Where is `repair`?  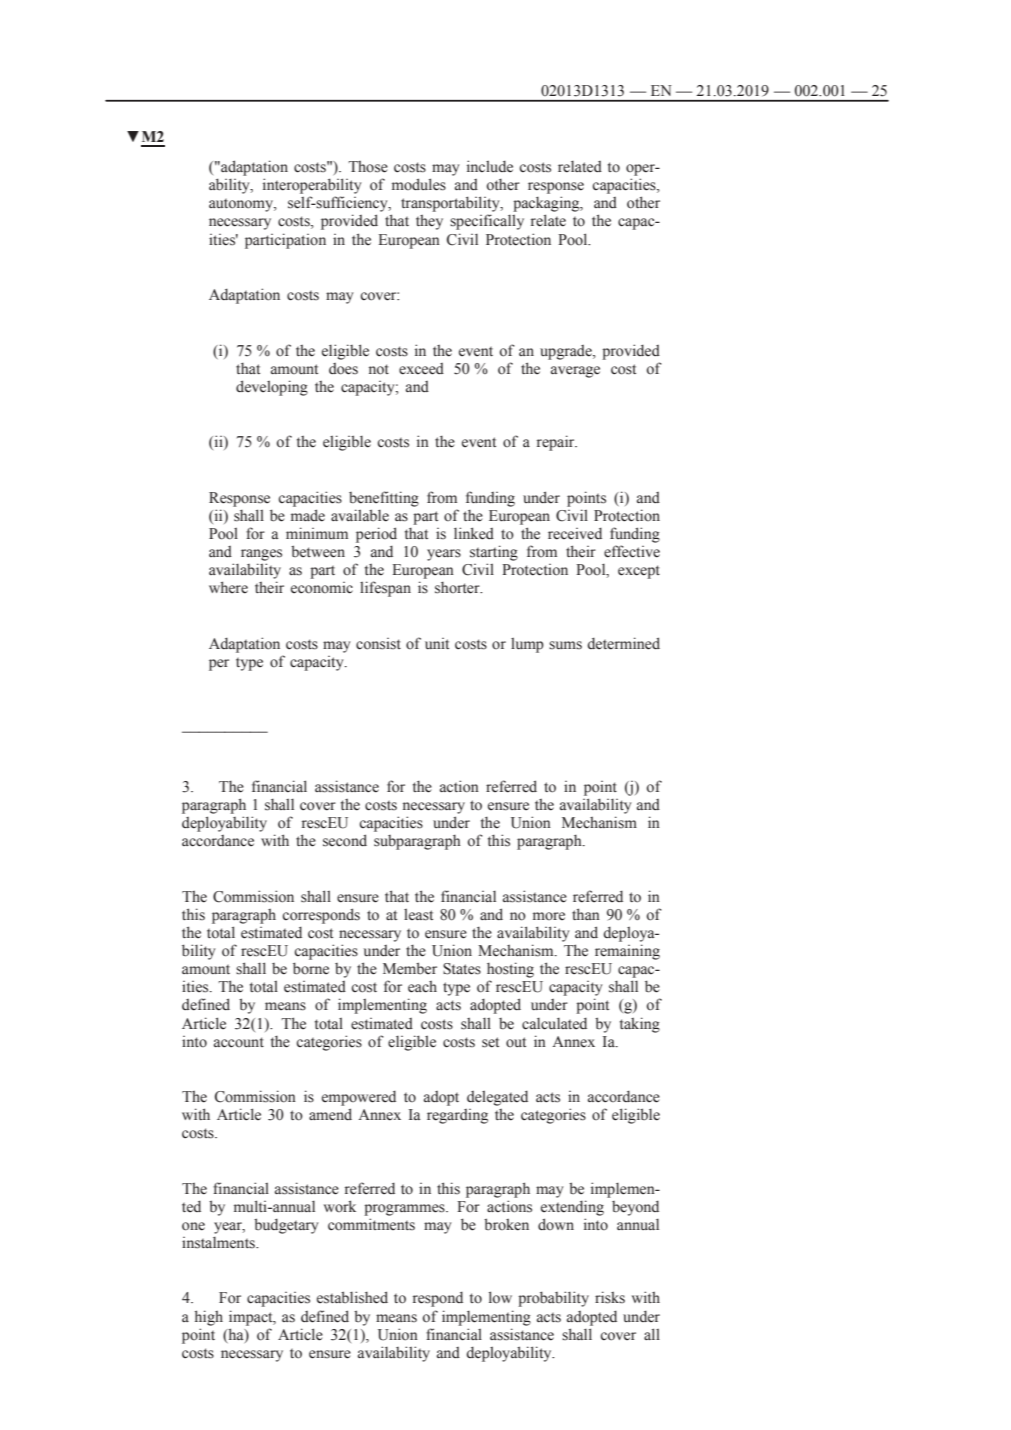
repair is located at coordinates (557, 443).
